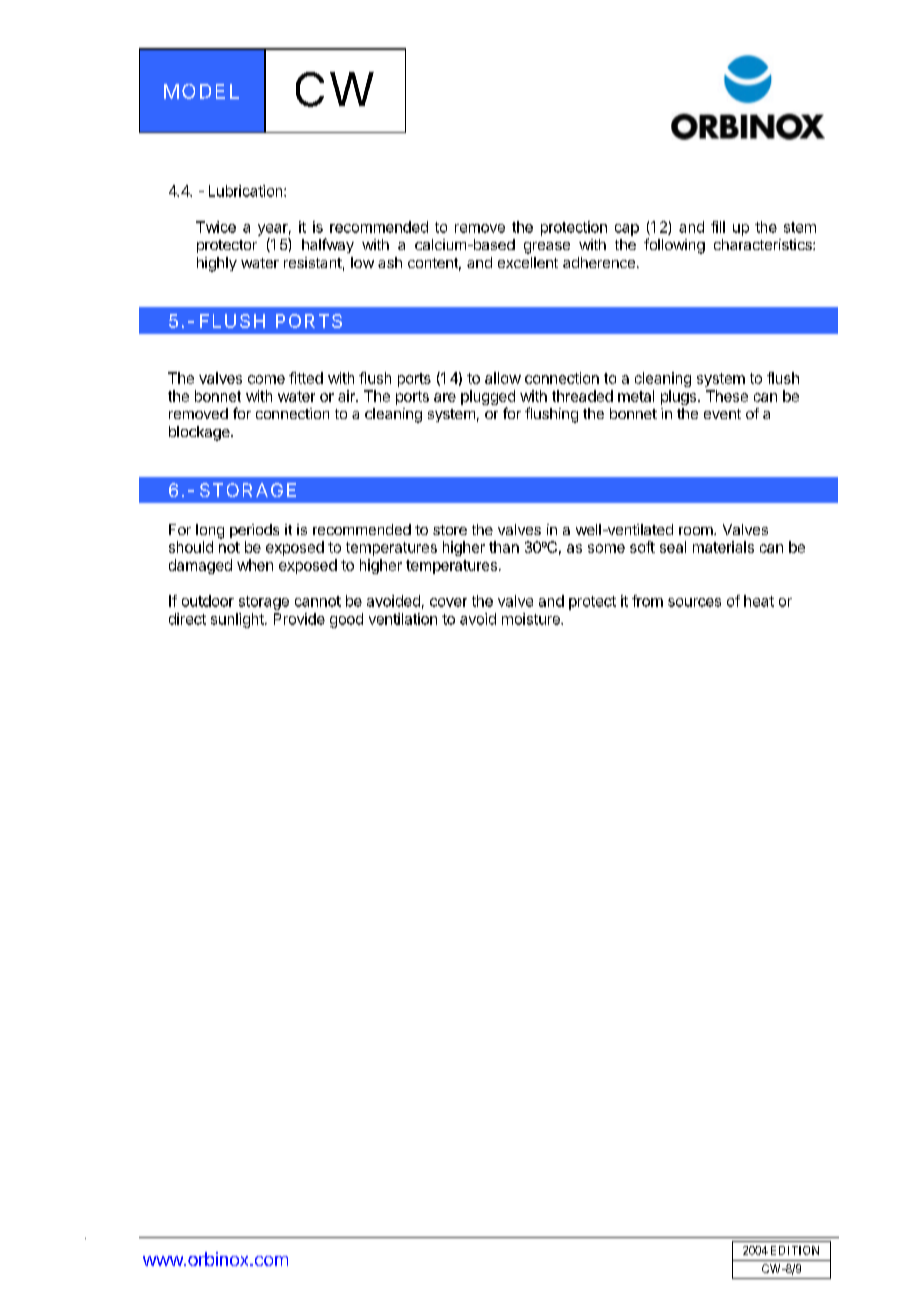 The image size is (924, 1308). Describe the element at coordinates (532, 619) in the screenshot. I see `moisture` at that location.
